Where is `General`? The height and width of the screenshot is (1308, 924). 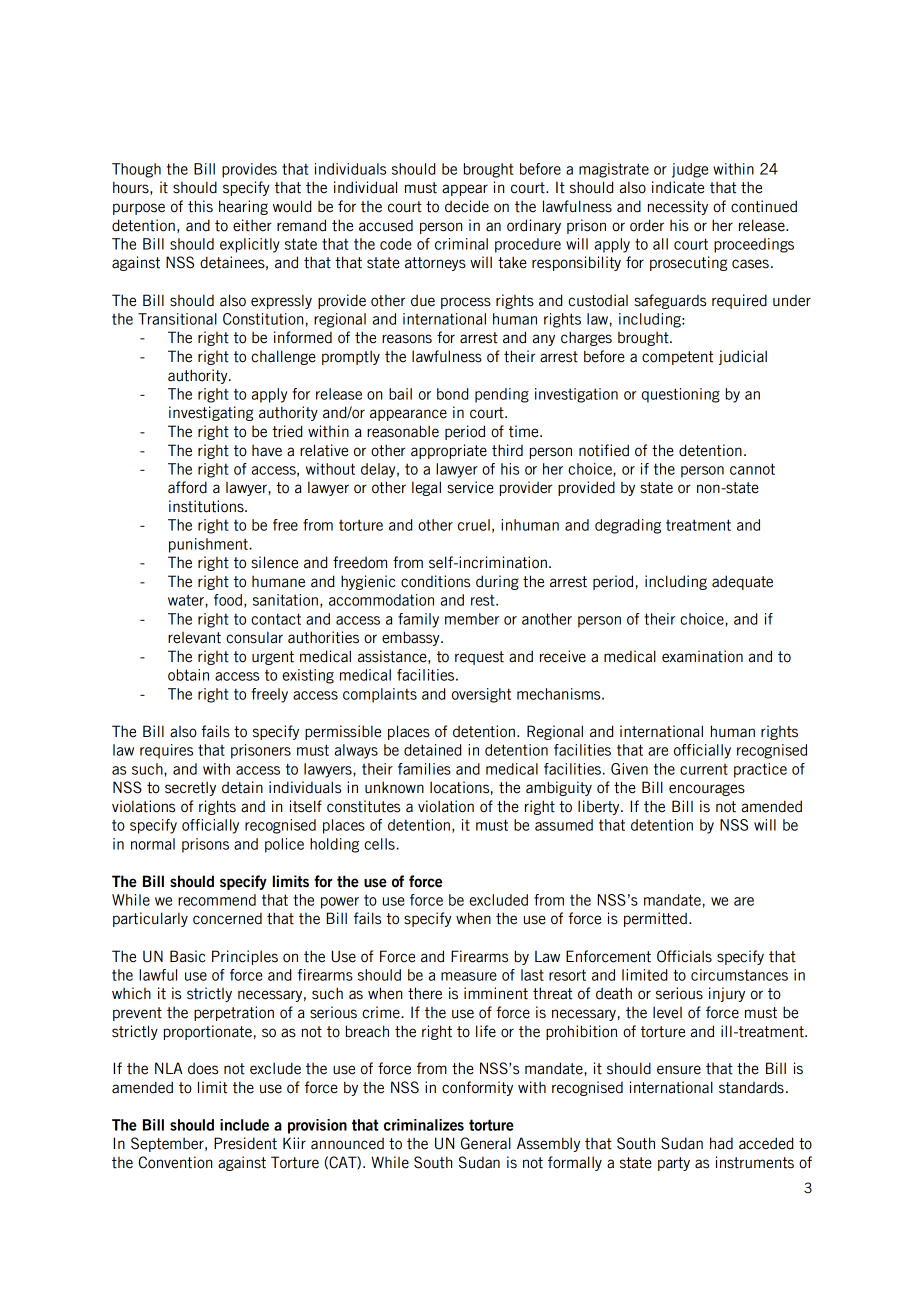
General is located at coordinates (486, 1143).
